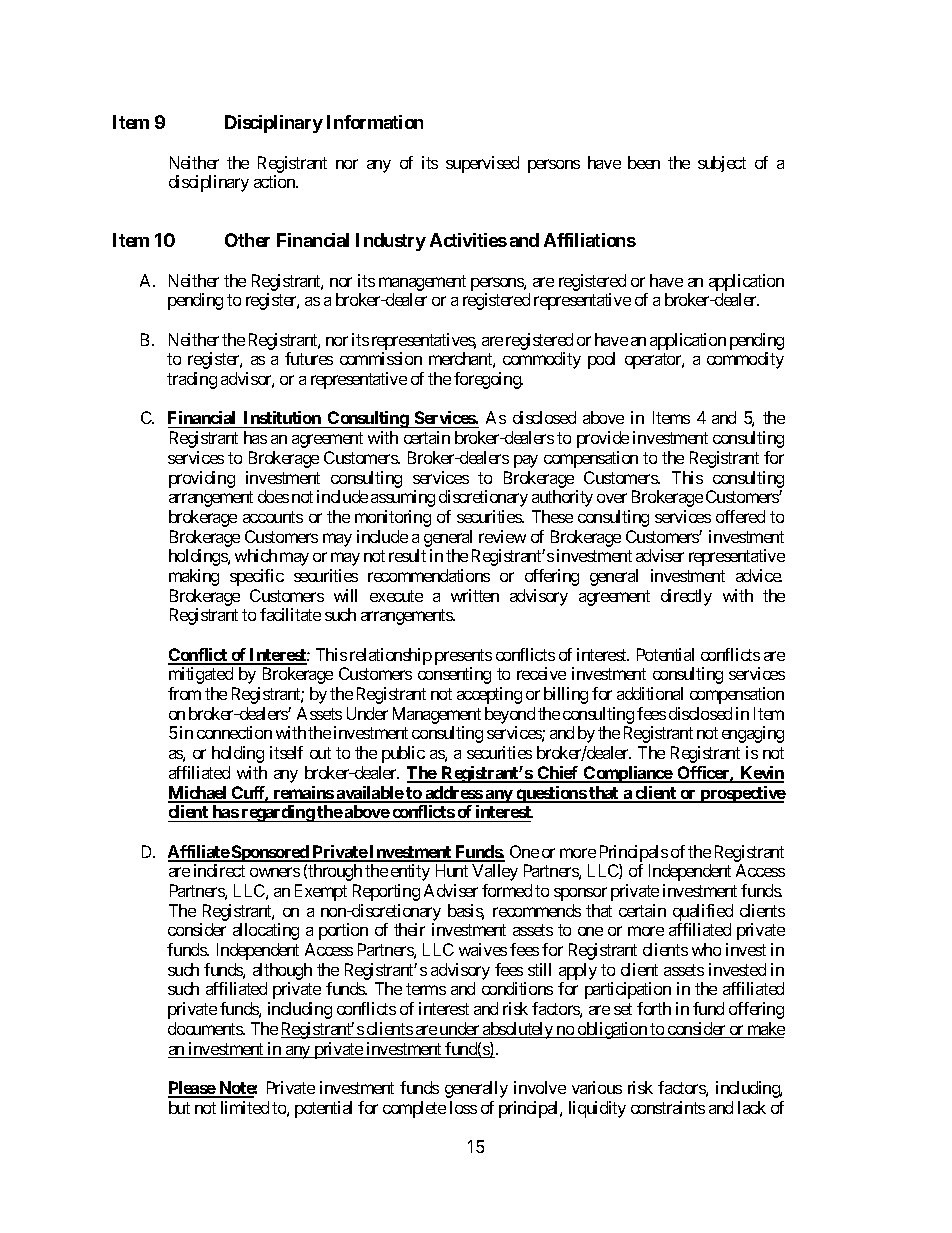 Image resolution: width=952 pixels, height=1233 pixels. I want to click on action, so click(275, 181).
